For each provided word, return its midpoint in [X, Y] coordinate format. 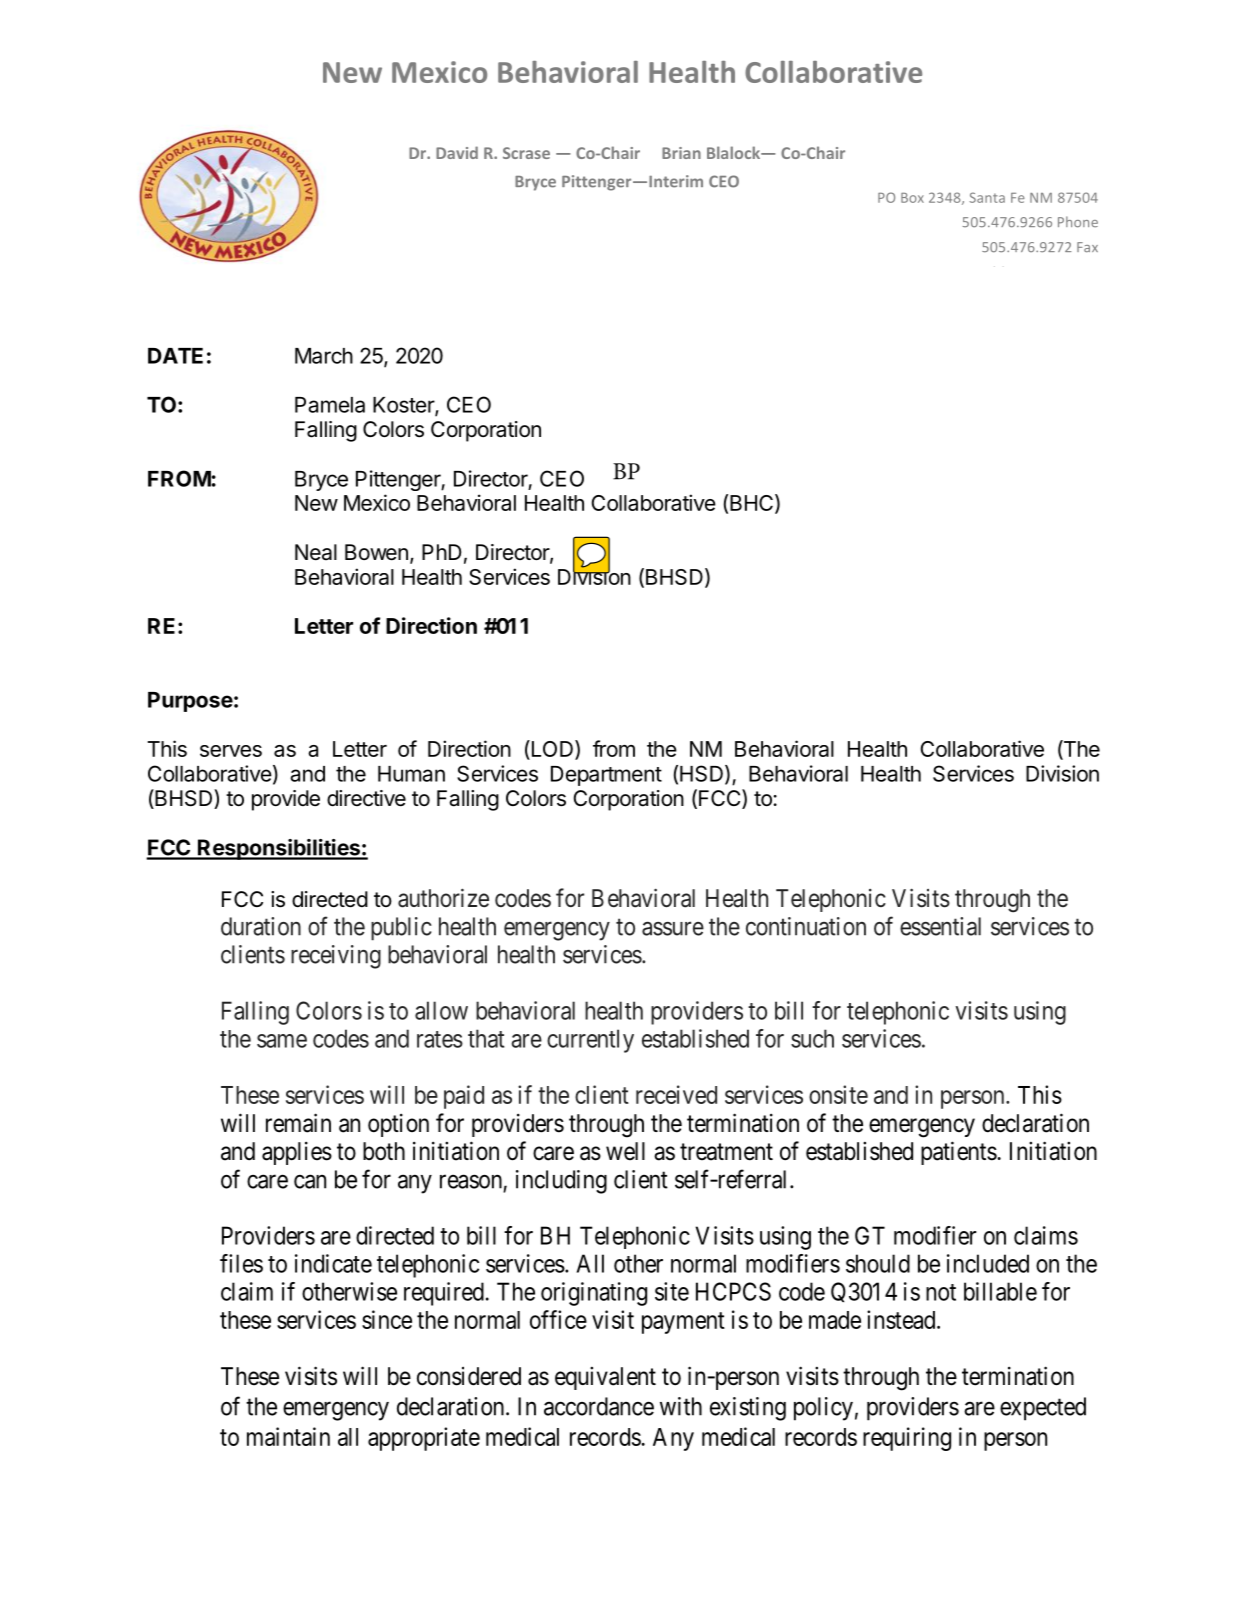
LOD [551, 750]
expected [1043, 1409]
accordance [599, 1406]
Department [606, 776]
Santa [987, 197]
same [282, 1041]
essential [940, 926]
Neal [316, 552]
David [457, 152]
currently [590, 1041]
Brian [681, 153]
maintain [288, 1436]
